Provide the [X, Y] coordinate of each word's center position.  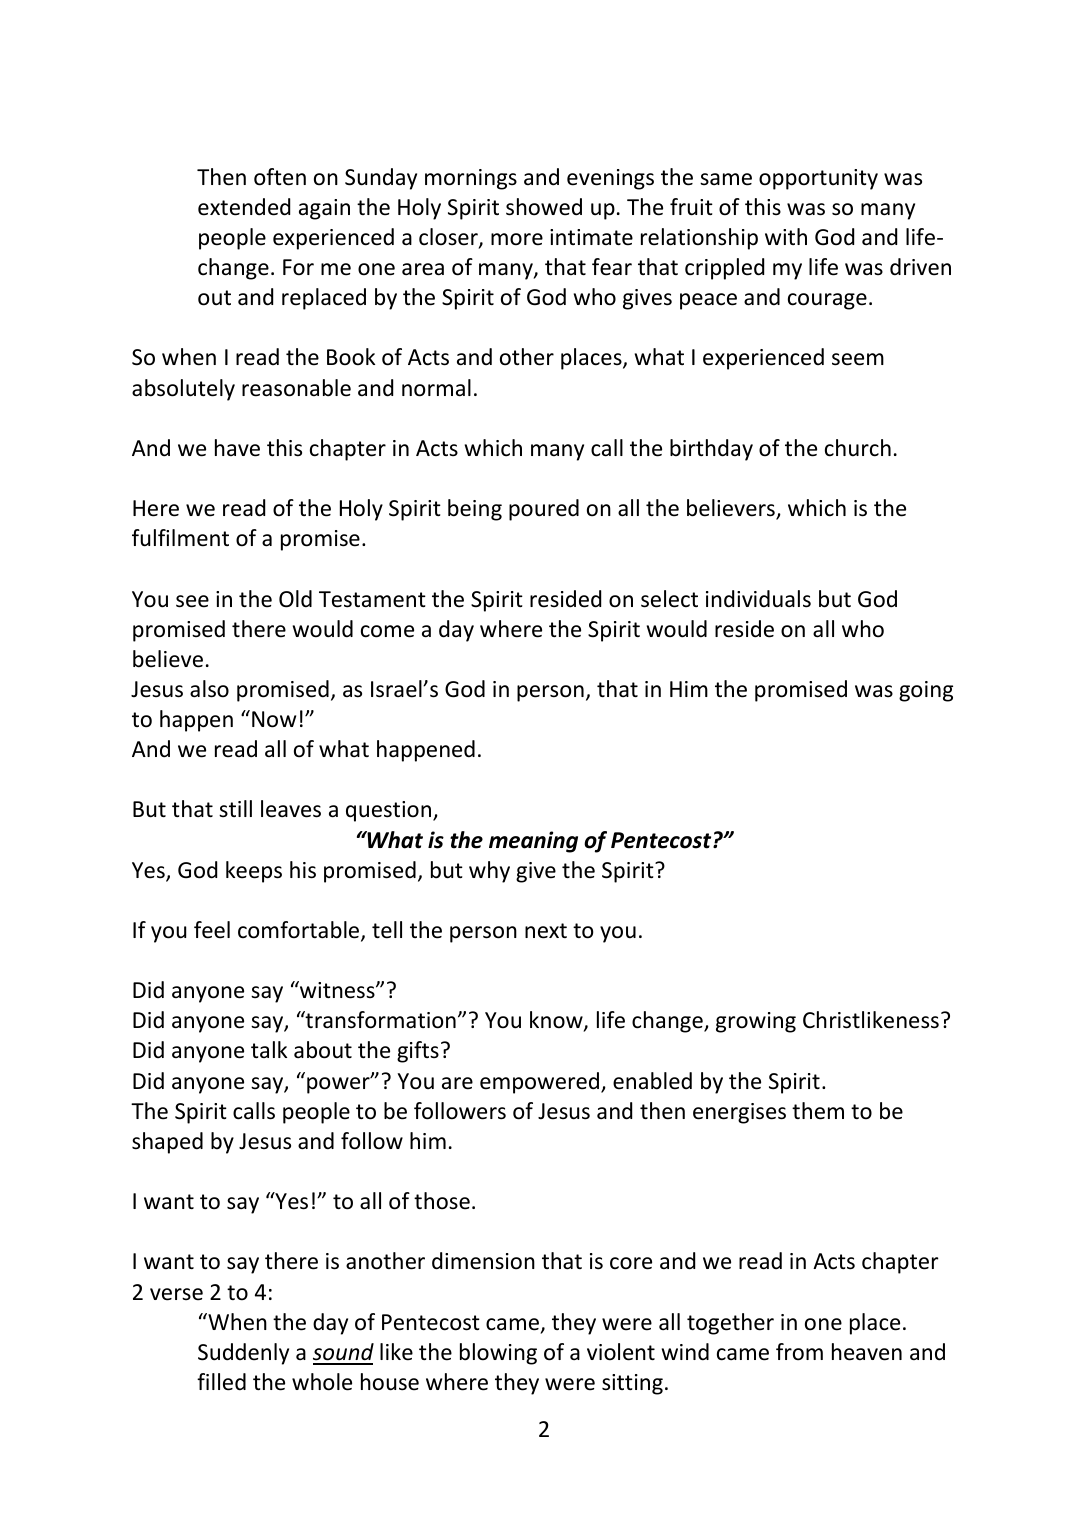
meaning [533, 842]
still [235, 808]
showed [544, 207]
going [926, 691]
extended [244, 207]
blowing [498, 1354]
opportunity [818, 179]
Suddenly [243, 1354]
